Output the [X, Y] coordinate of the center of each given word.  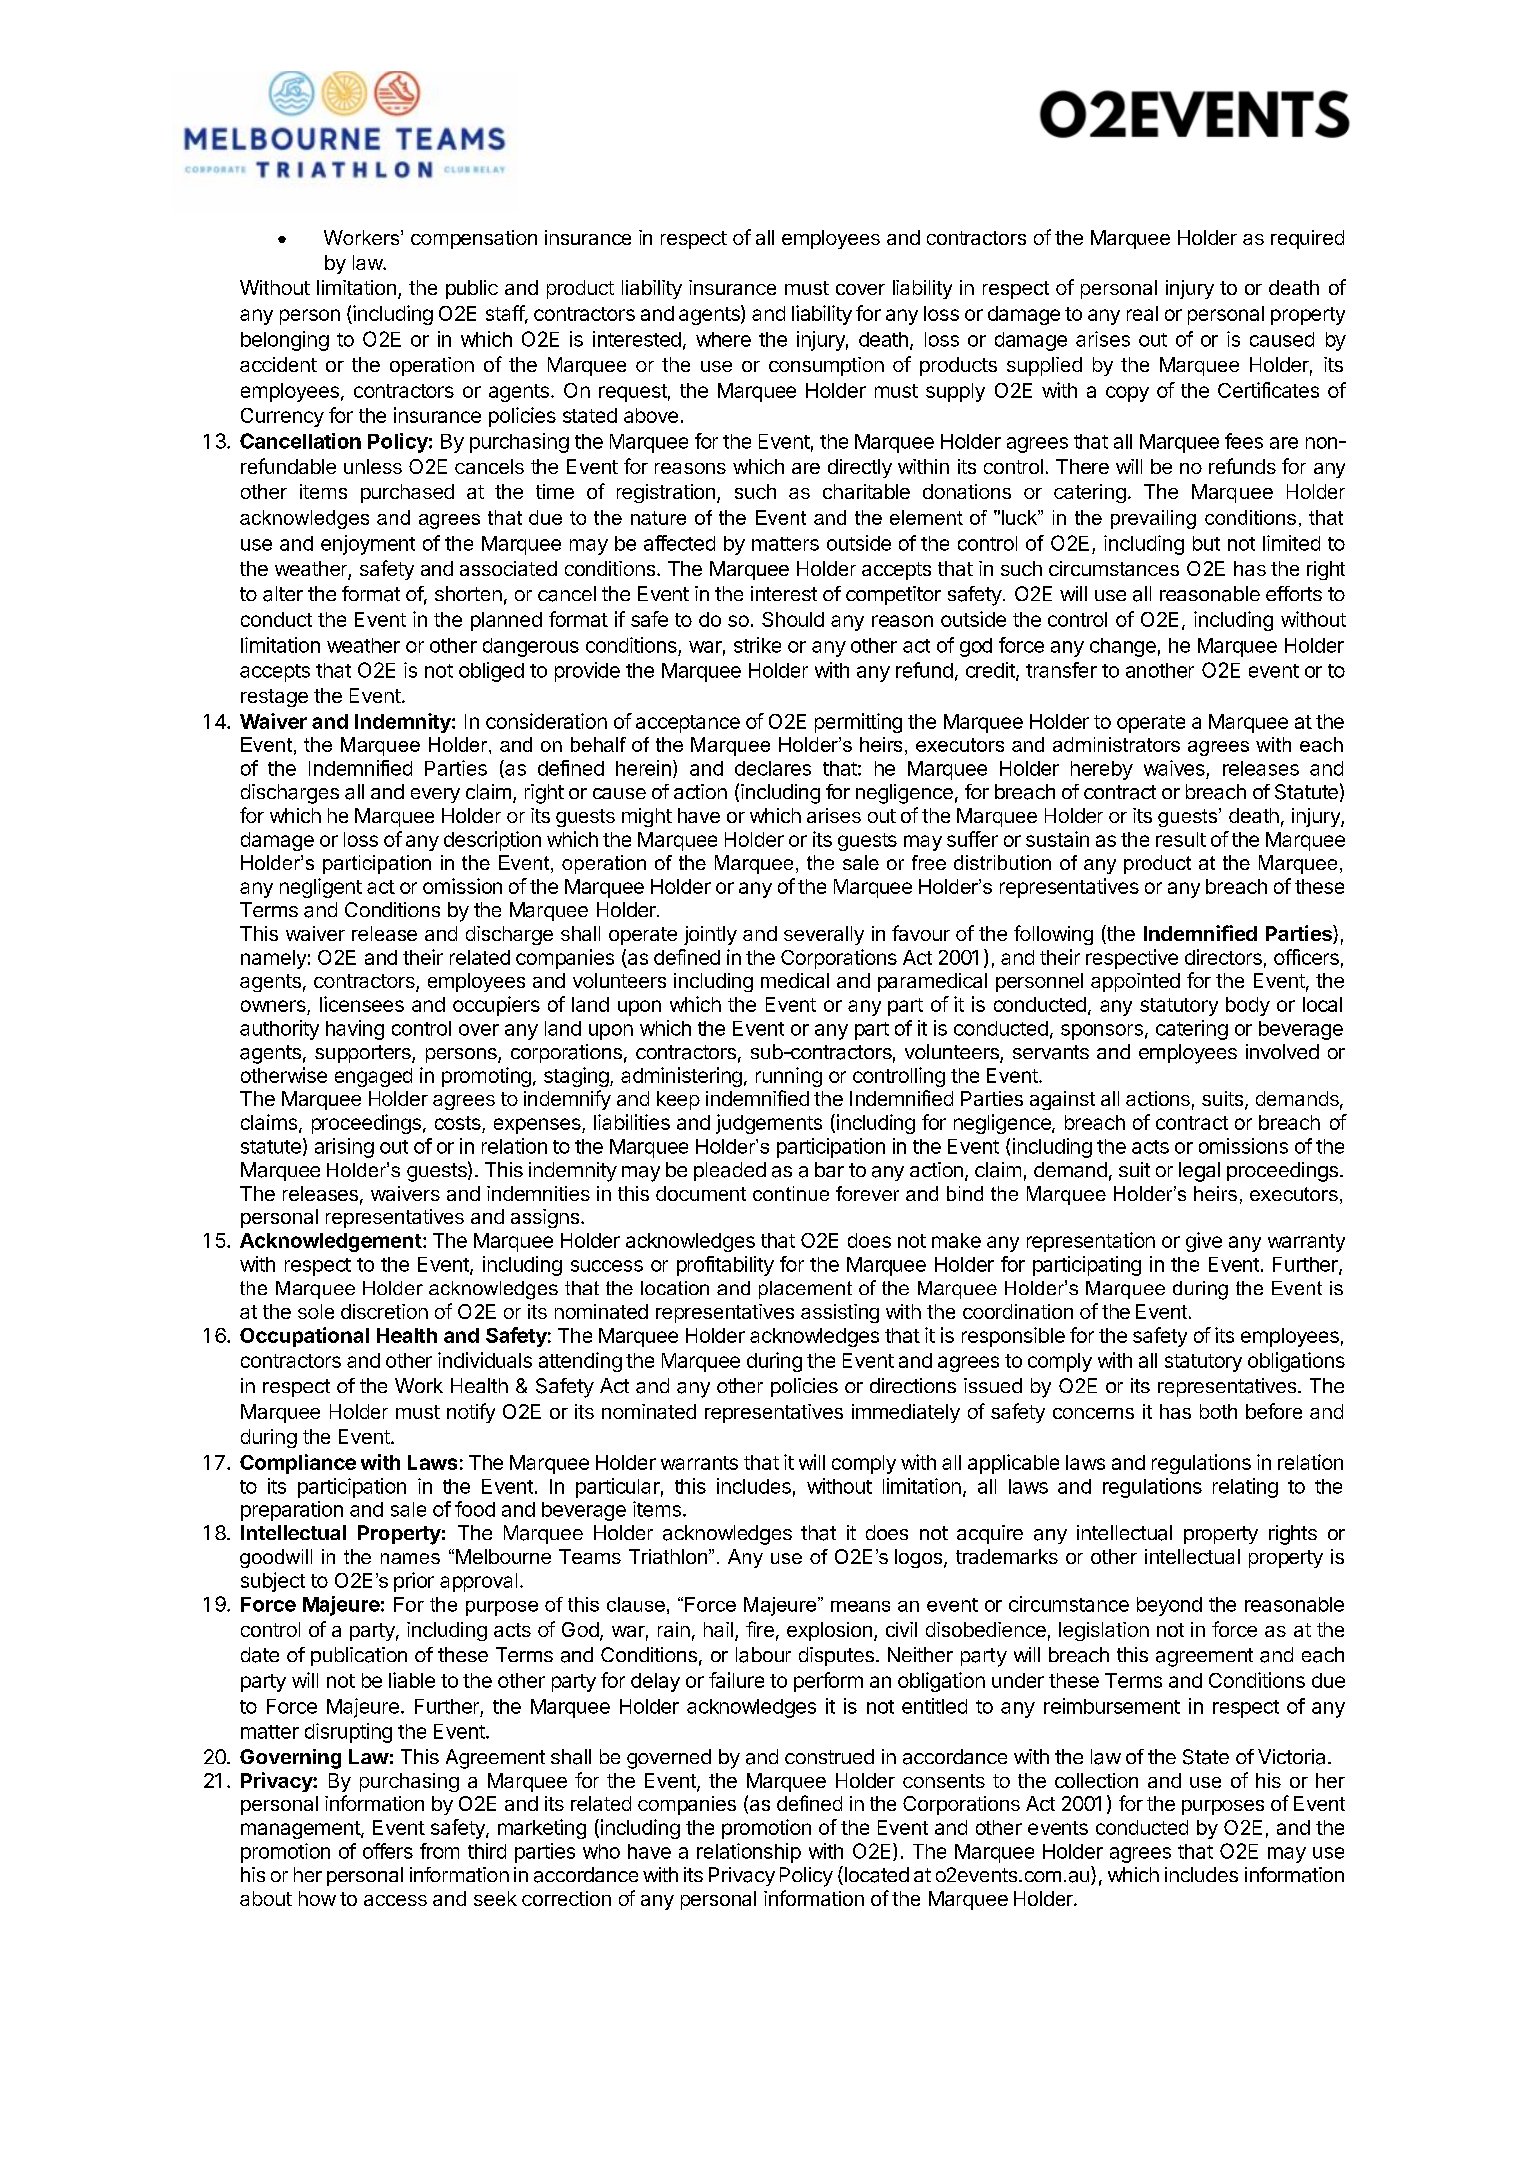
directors [1223, 957]
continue [791, 1193]
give [1204, 1242]
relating [1245, 1488]
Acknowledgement [331, 1242]
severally [824, 935]
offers [388, 1851]
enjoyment [368, 545]
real [1142, 313]
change [1123, 647]
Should [793, 619]
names [410, 1558]
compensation [474, 239]
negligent [321, 888]
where [723, 339]
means [860, 1606]
